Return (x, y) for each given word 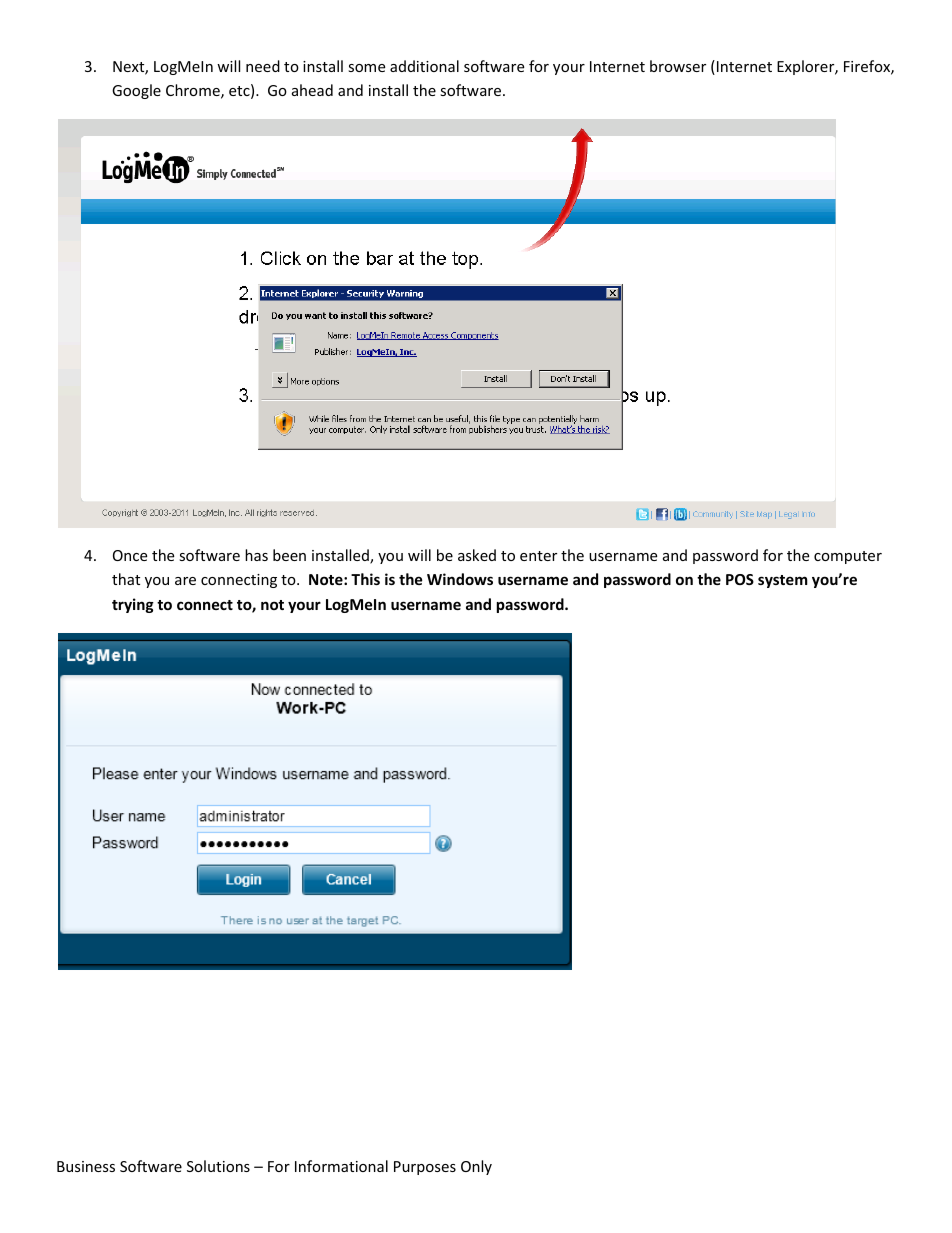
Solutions (218, 1166)
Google (136, 91)
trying (133, 605)
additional (424, 66)
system (783, 581)
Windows (460, 579)
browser (678, 66)
